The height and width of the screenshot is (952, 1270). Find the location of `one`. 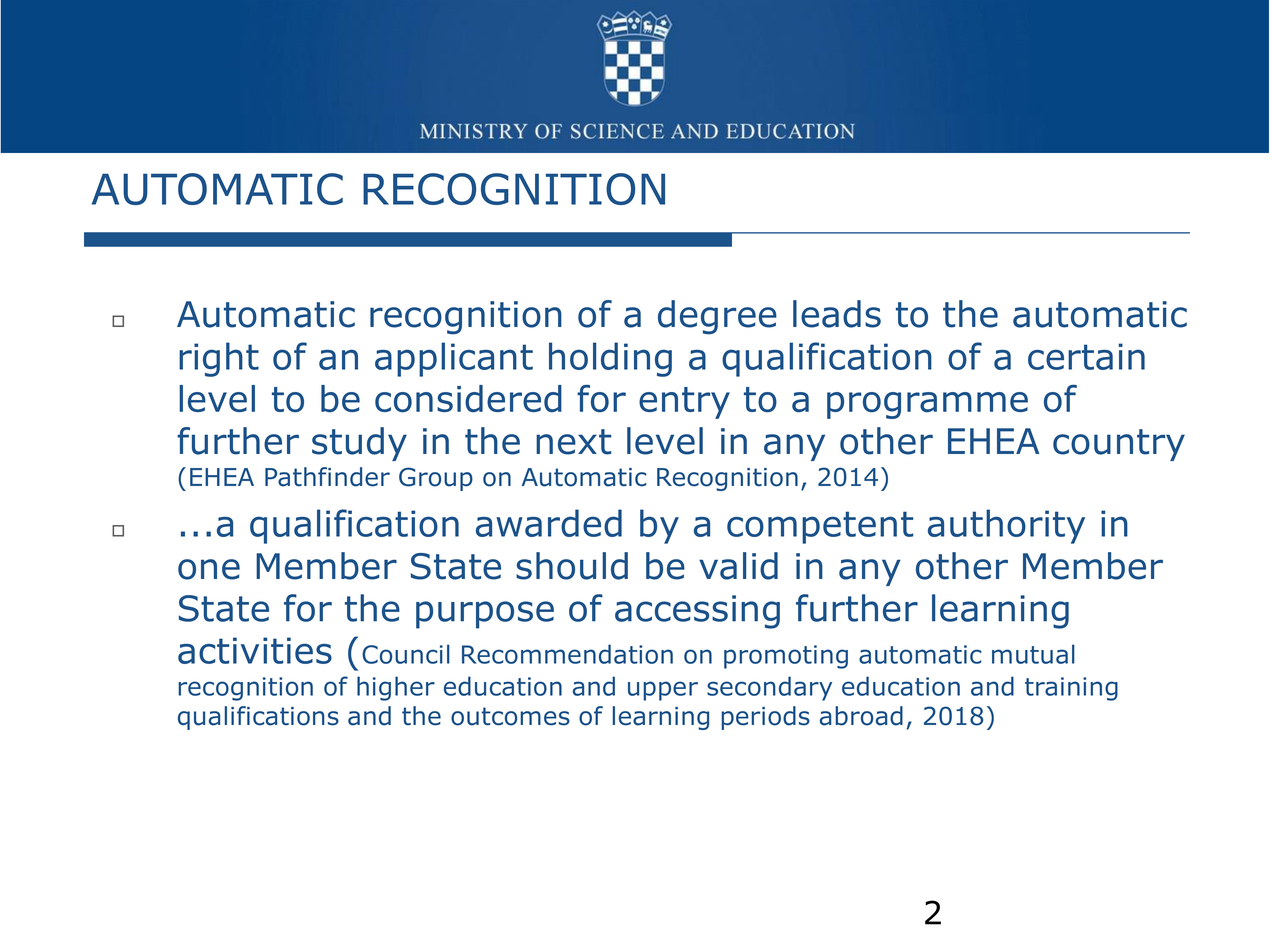

one is located at coordinates (209, 569).
